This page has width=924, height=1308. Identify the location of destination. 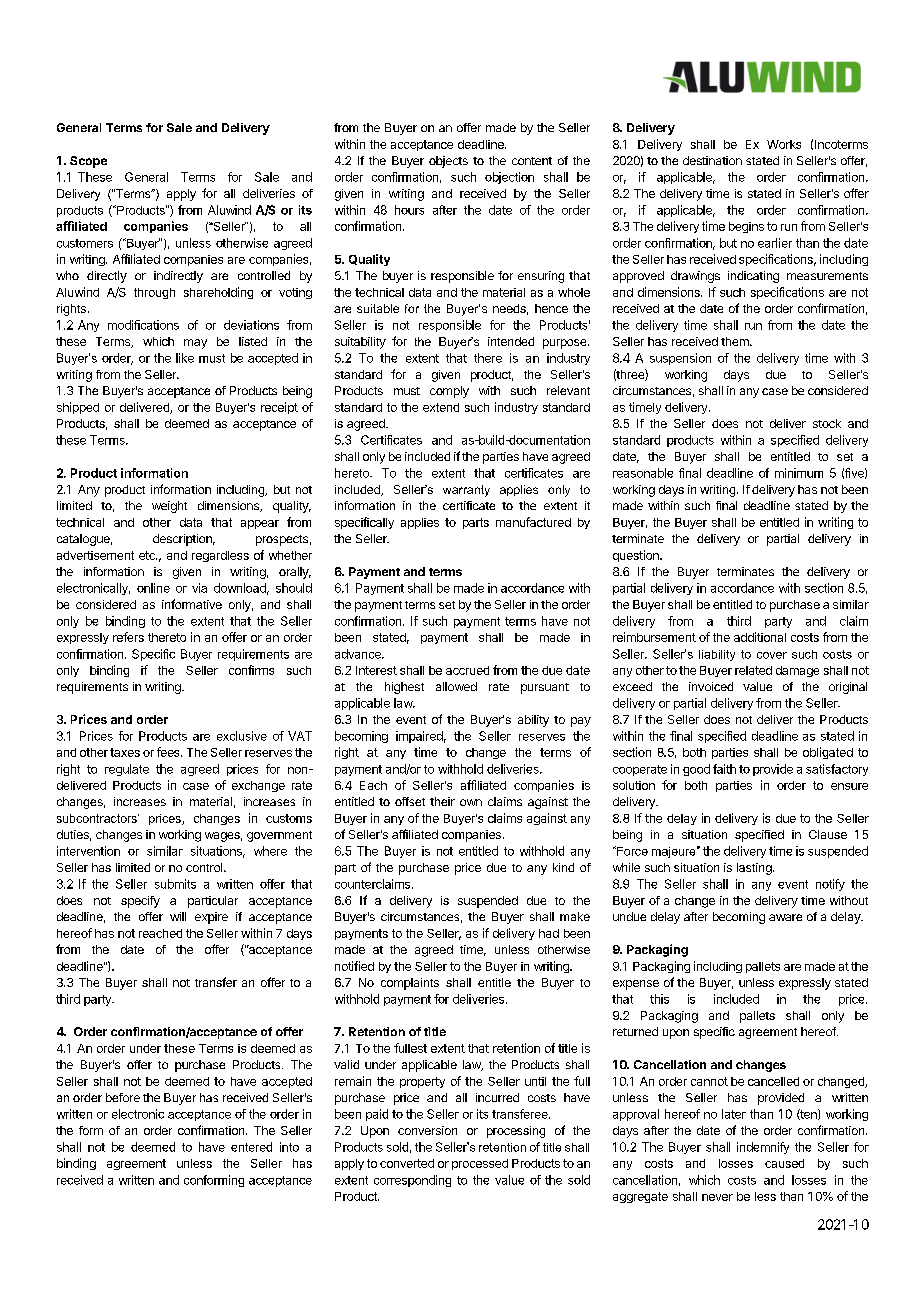
(712, 160).
